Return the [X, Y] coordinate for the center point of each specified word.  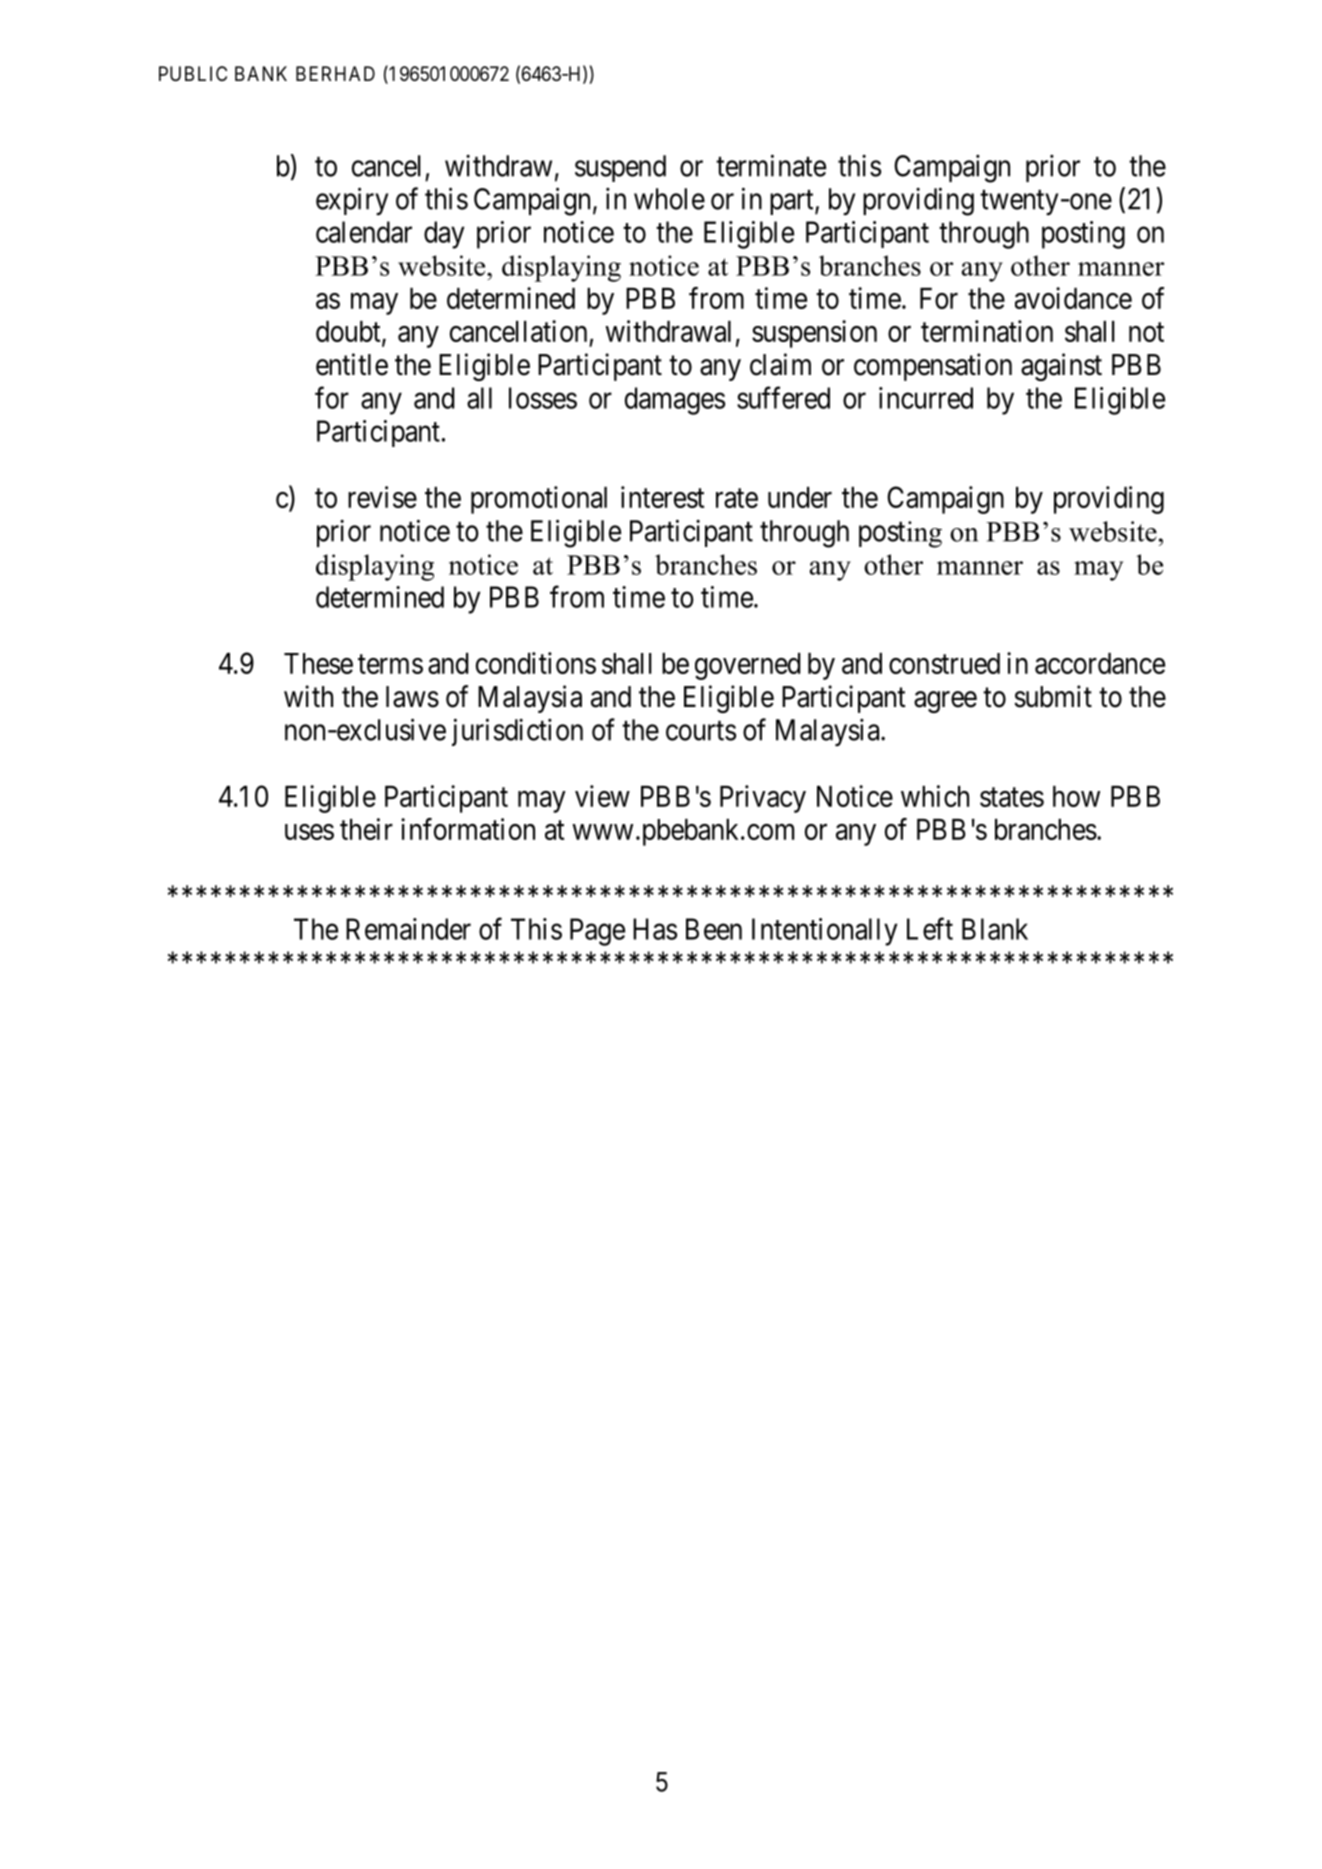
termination [987, 331]
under [800, 497]
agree [945, 702]
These [318, 663]
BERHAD [335, 73]
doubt [349, 333]
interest [663, 497]
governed [747, 666]
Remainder [408, 929]
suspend [620, 168]
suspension [814, 334]
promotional [539, 500]
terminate [771, 165]
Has [655, 929]
